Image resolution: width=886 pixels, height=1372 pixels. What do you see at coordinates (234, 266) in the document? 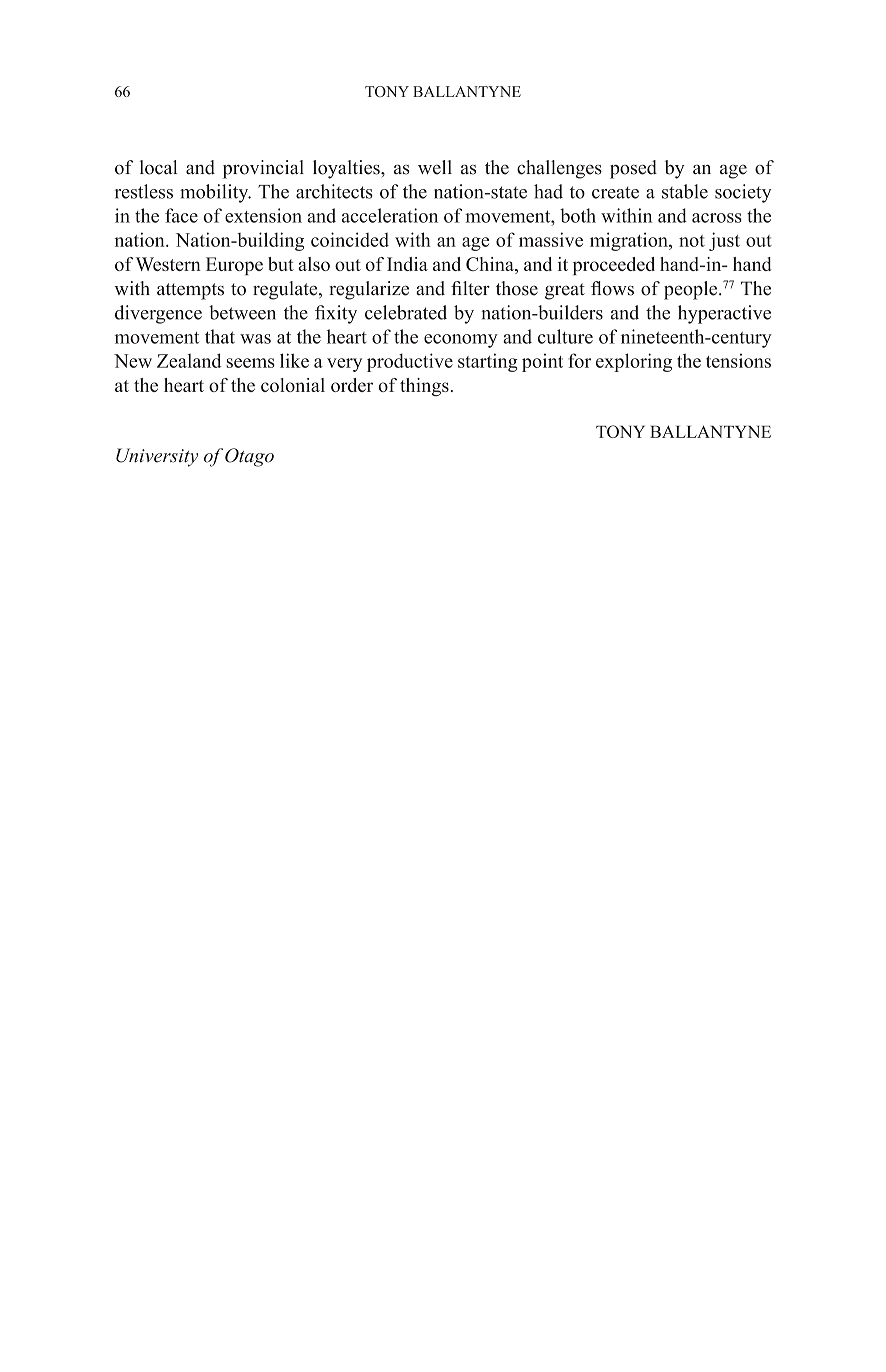
I see `Europe` at bounding box center [234, 266].
